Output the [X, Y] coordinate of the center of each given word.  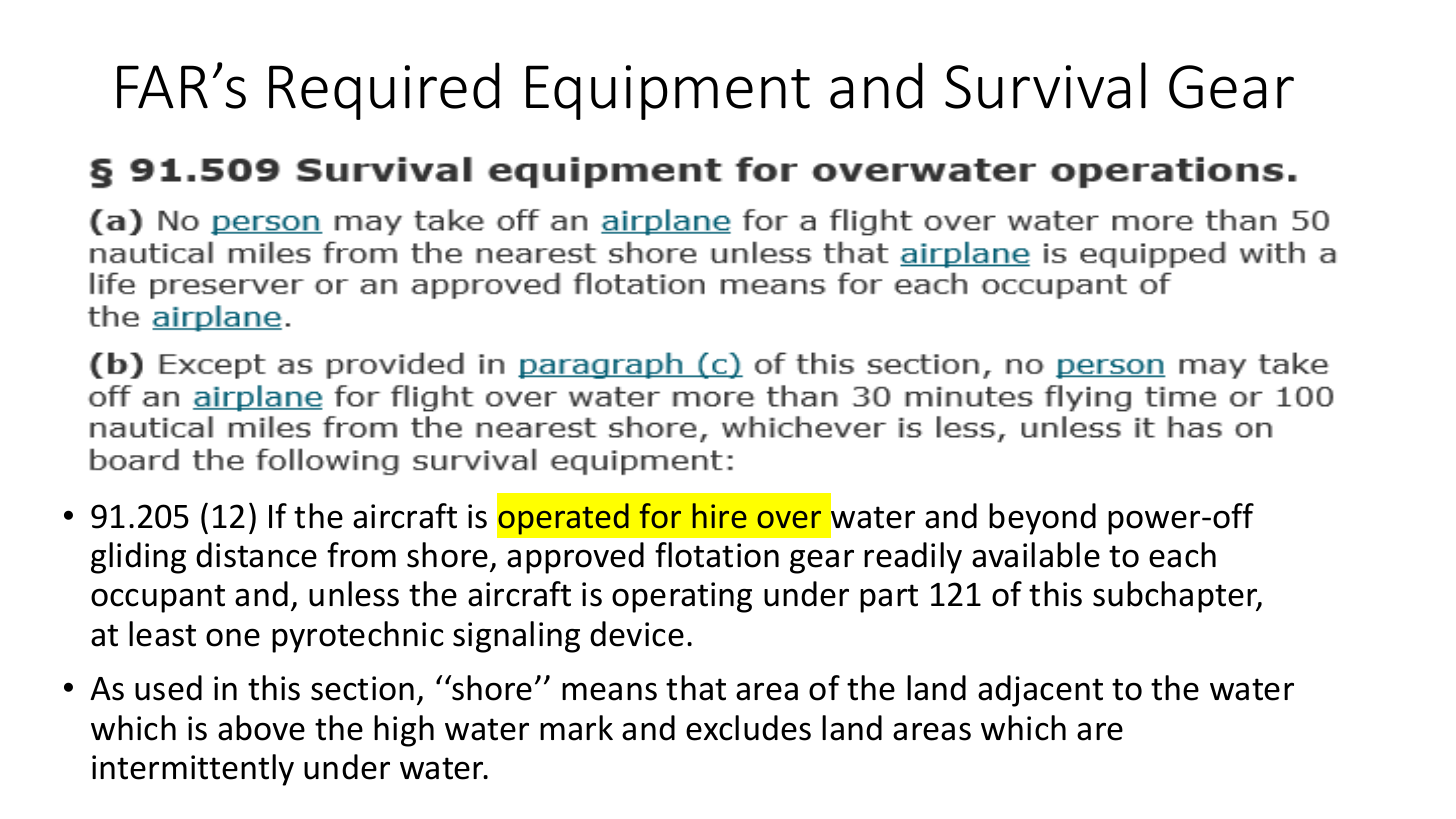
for [660, 516]
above [261, 728]
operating [682, 597]
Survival [1045, 85]
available [1036, 555]
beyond [1042, 519]
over [789, 520]
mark [576, 728]
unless [354, 594]
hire [720, 516]
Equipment [668, 92]
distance [256, 555]
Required [384, 91]
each [1182, 555]
